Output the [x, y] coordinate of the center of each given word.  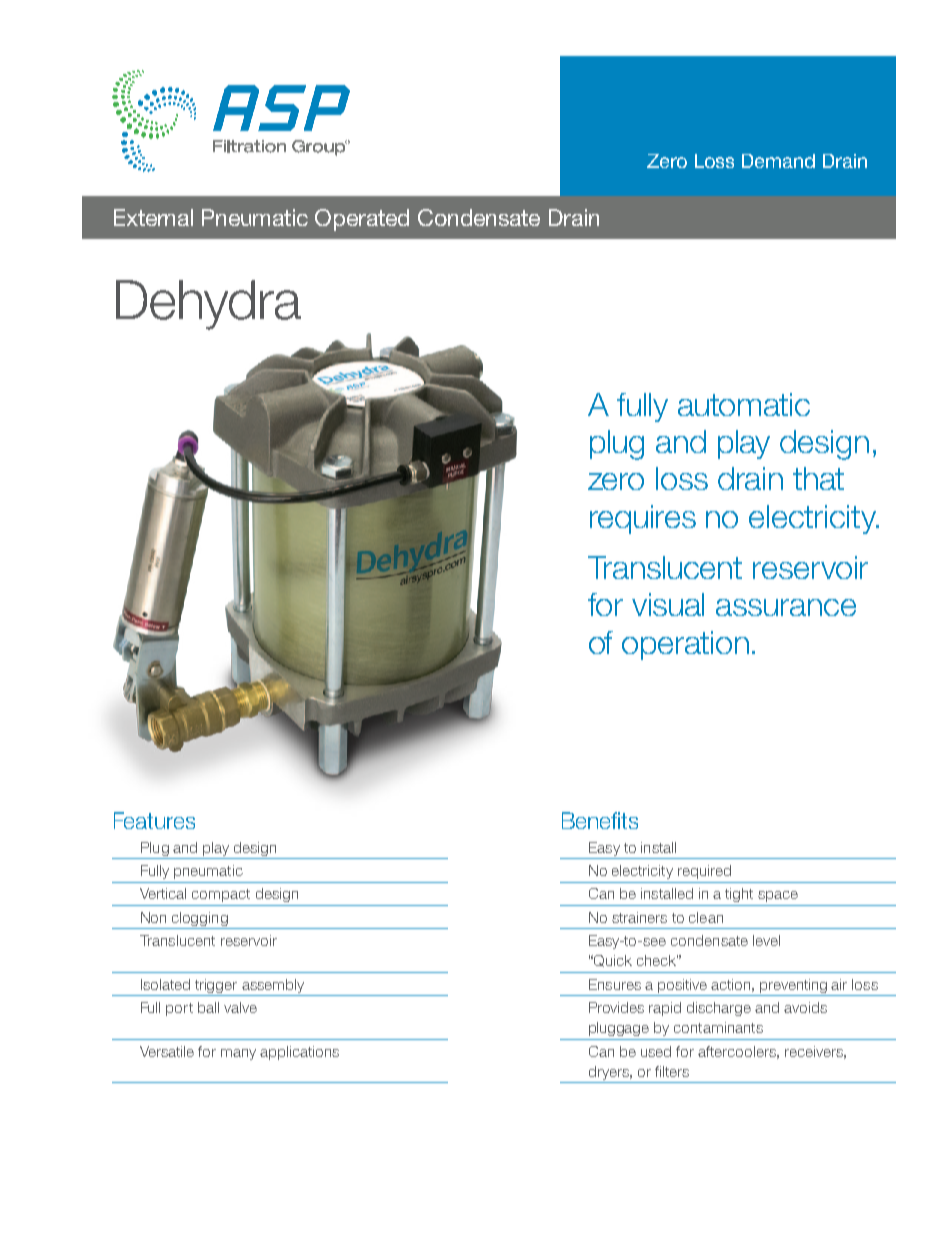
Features [154, 820]
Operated [362, 220]
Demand [778, 161]
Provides [616, 1007]
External [153, 217]
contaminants [718, 1027]
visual [668, 604]
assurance [786, 607]
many [238, 1054]
